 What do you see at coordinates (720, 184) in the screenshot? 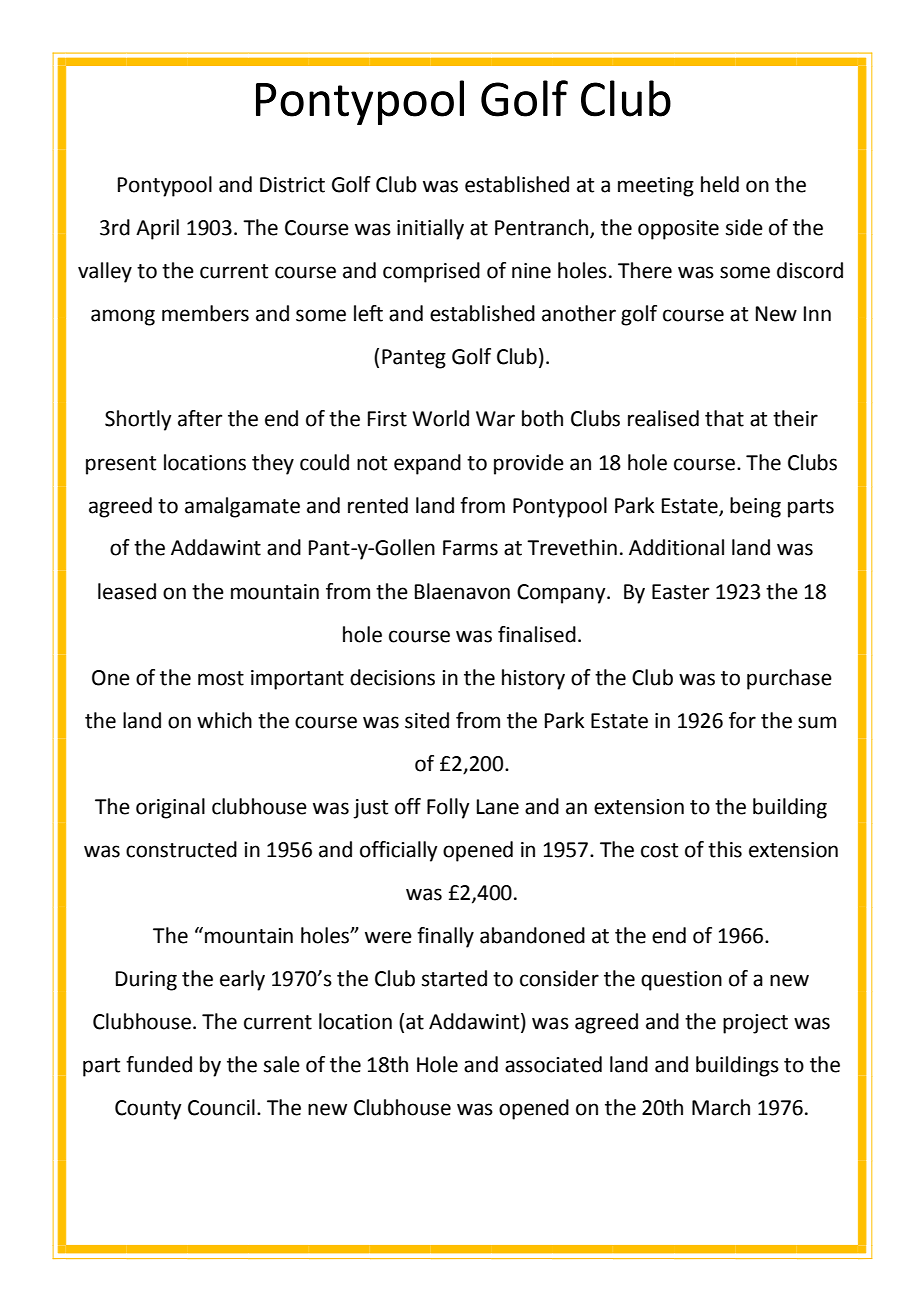
I see `held` at bounding box center [720, 184].
